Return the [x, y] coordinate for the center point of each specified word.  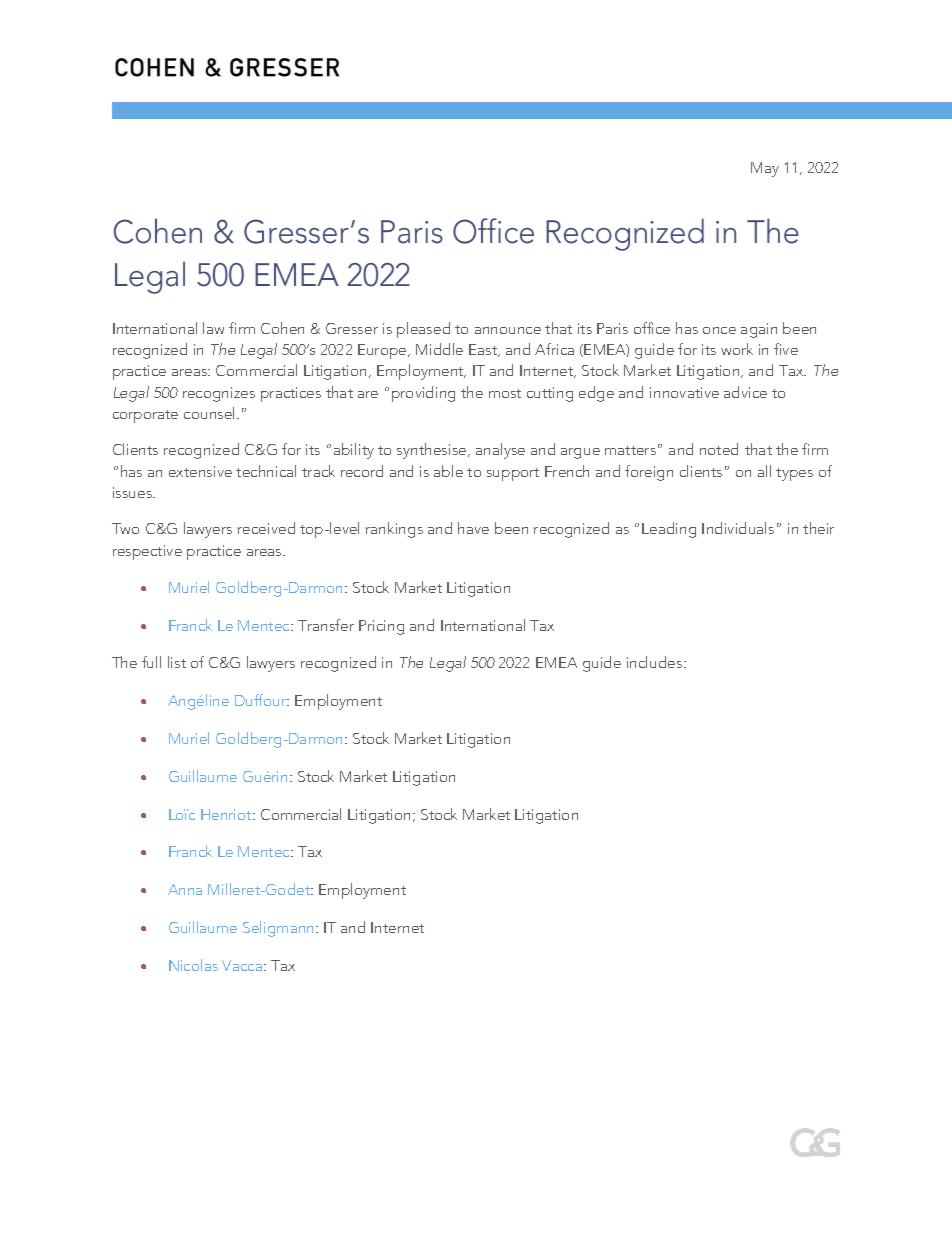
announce [508, 330]
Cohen [282, 328]
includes [656, 662]
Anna [185, 889]
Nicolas [193, 965]
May [765, 169]
